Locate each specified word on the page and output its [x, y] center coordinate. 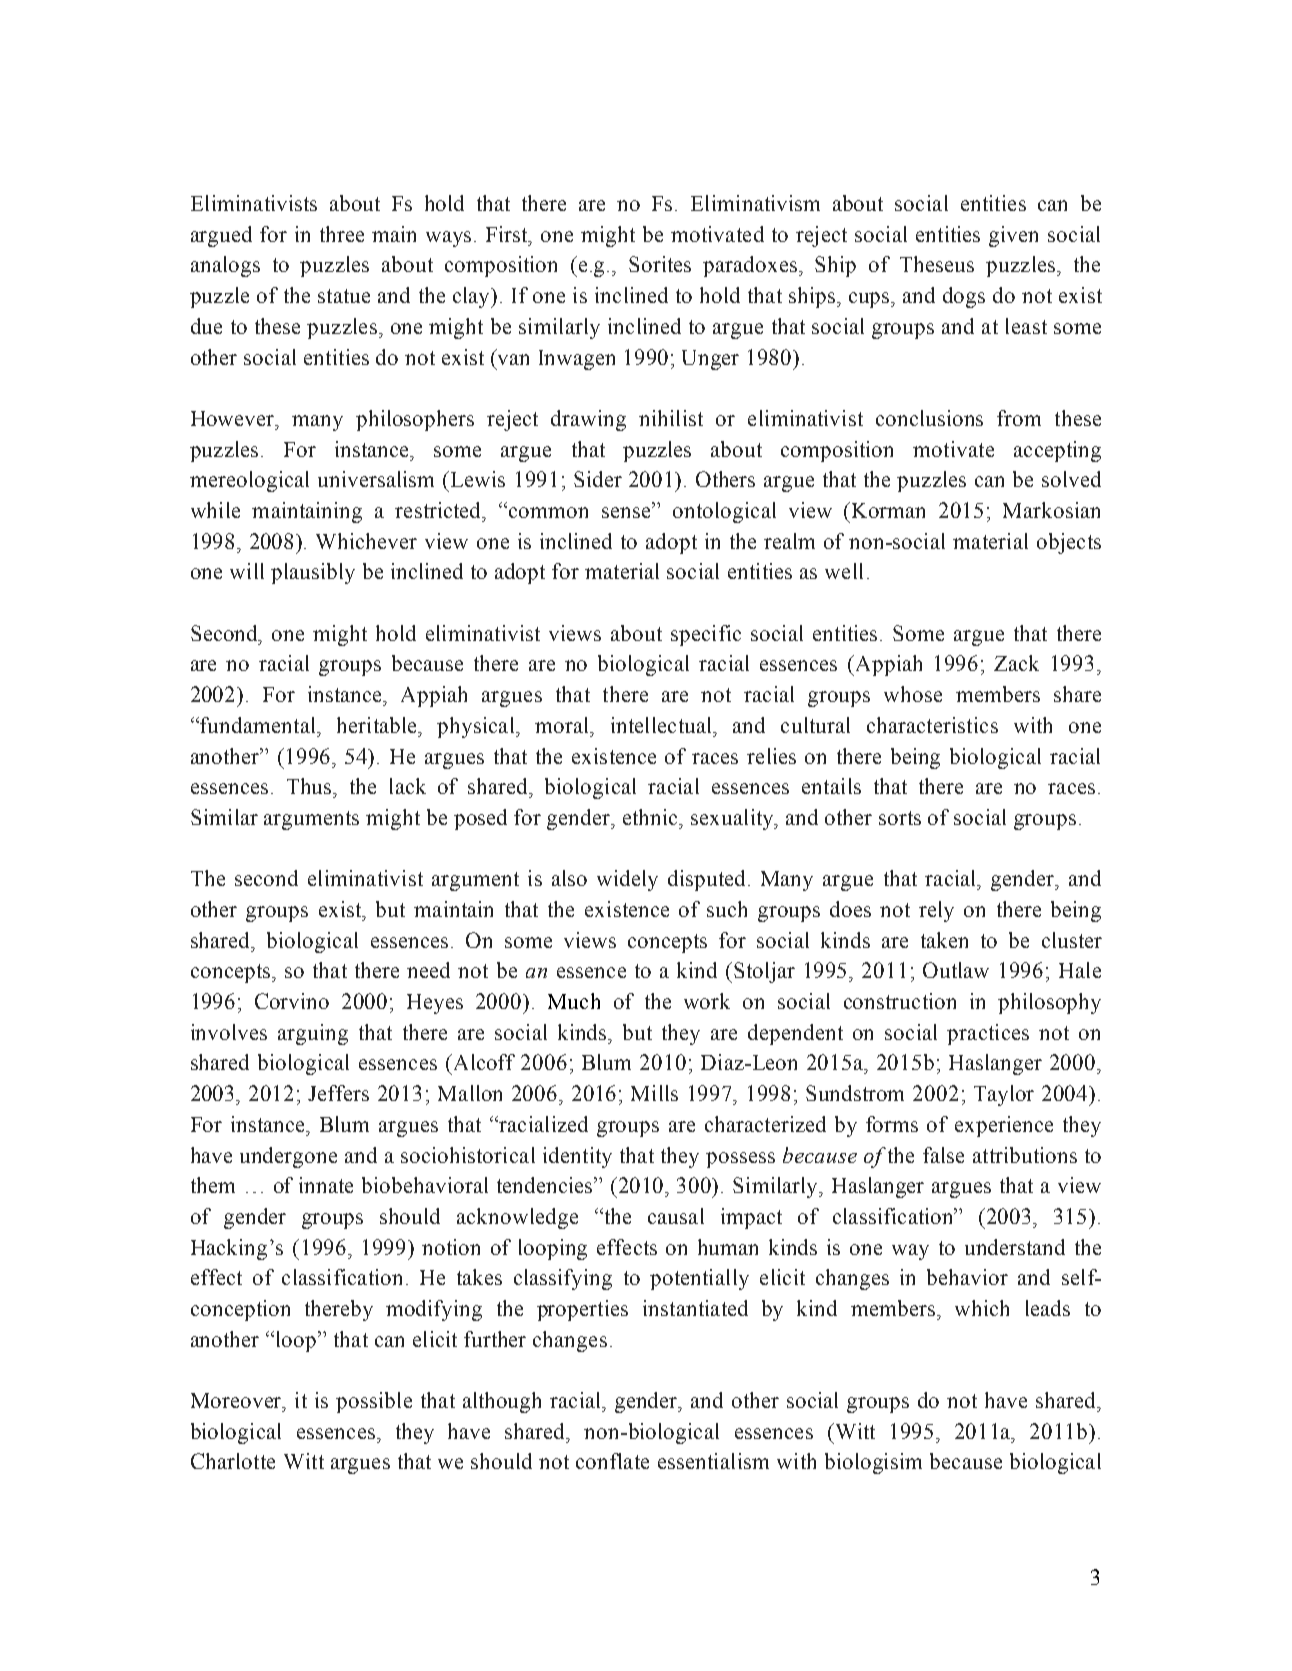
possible [374, 1402]
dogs [964, 297]
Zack [1016, 663]
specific [706, 635]
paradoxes [751, 266]
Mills [654, 1093]
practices [988, 1034]
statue [344, 296]
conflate [612, 1461]
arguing [313, 1034]
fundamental [259, 725]
